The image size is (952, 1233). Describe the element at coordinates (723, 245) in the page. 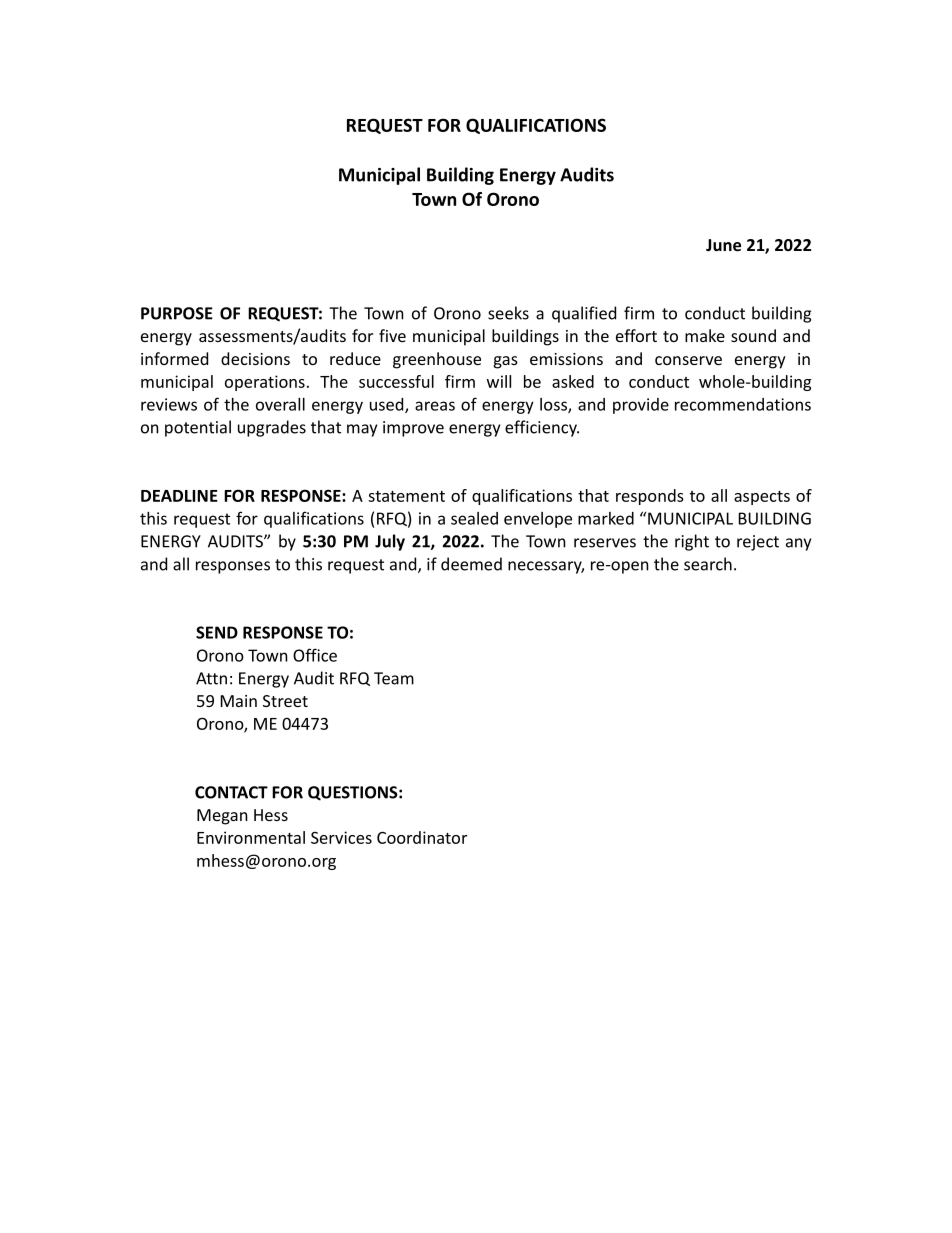

I see `June` at that location.
